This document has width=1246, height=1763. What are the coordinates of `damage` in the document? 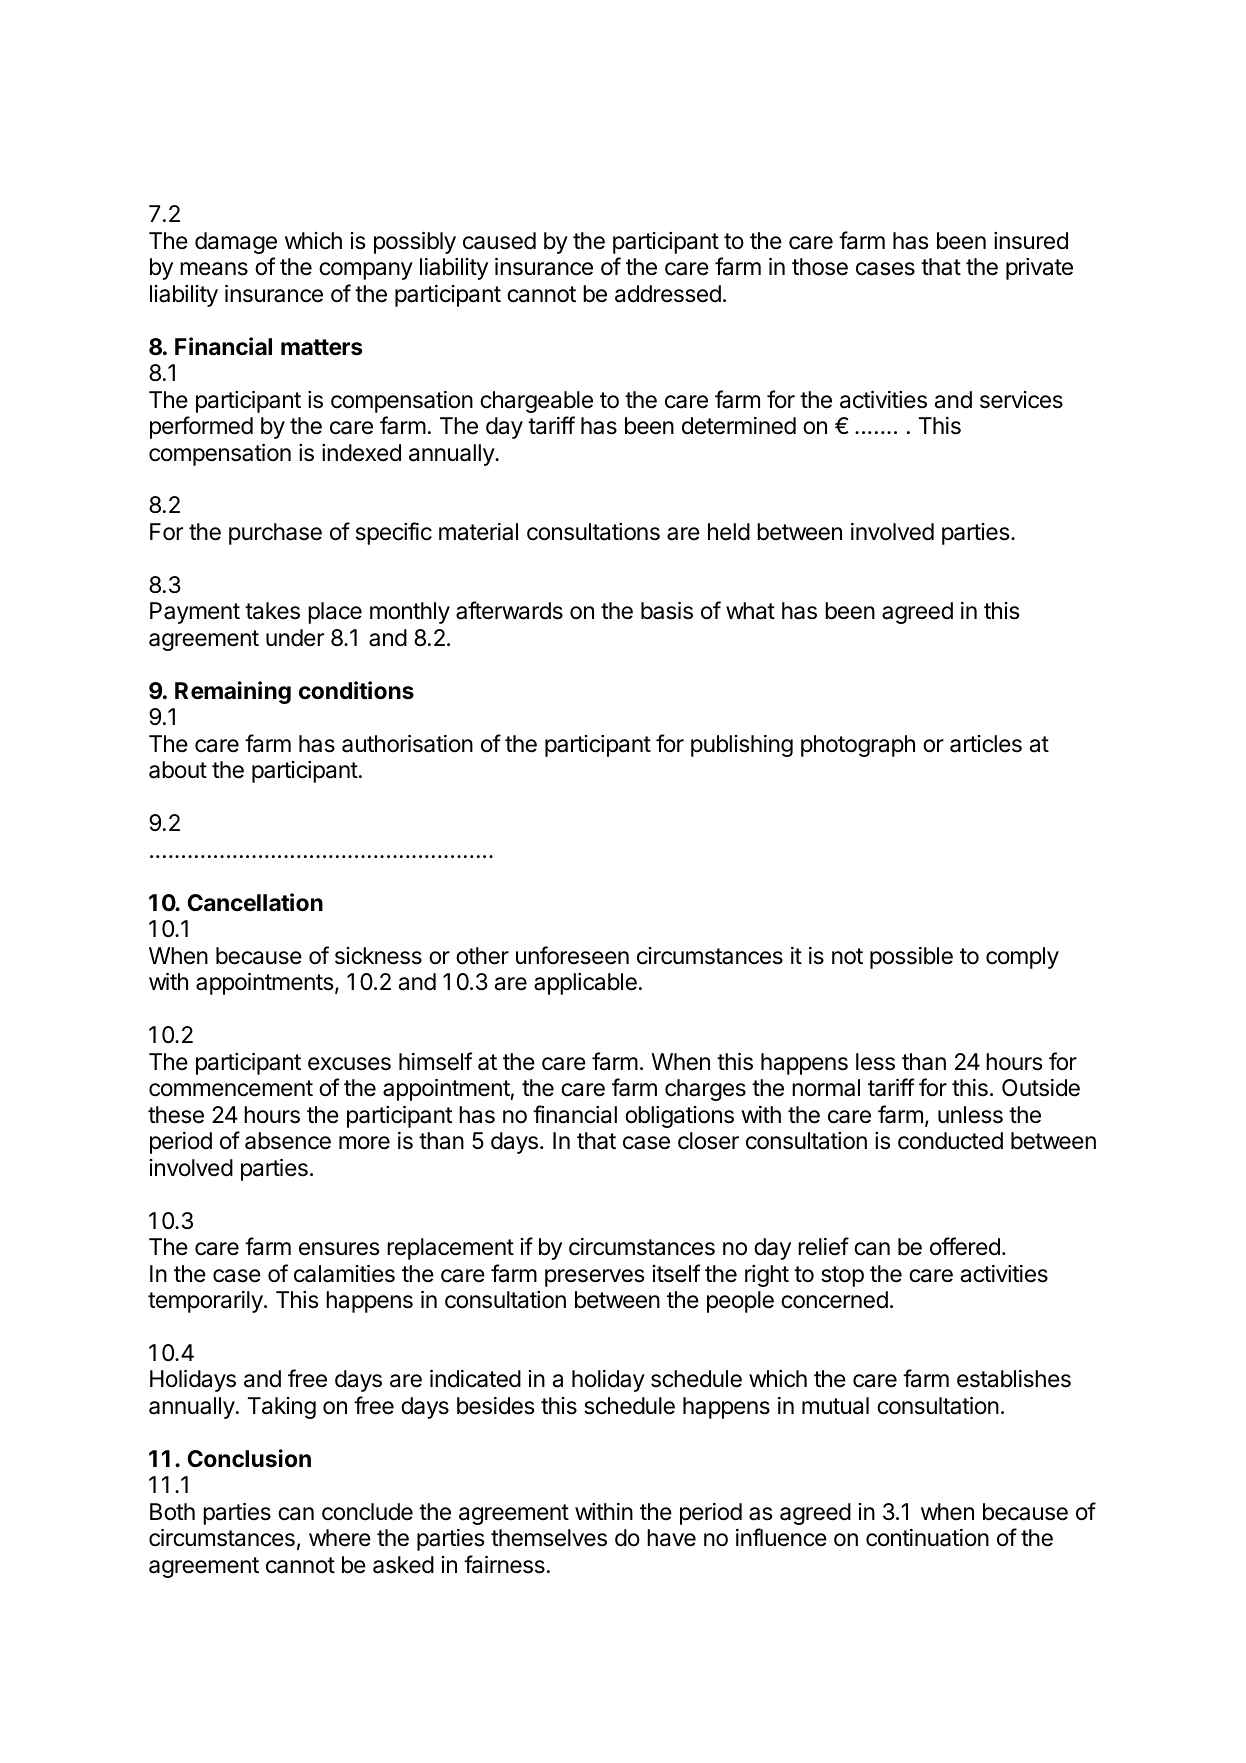 It's located at (236, 243).
